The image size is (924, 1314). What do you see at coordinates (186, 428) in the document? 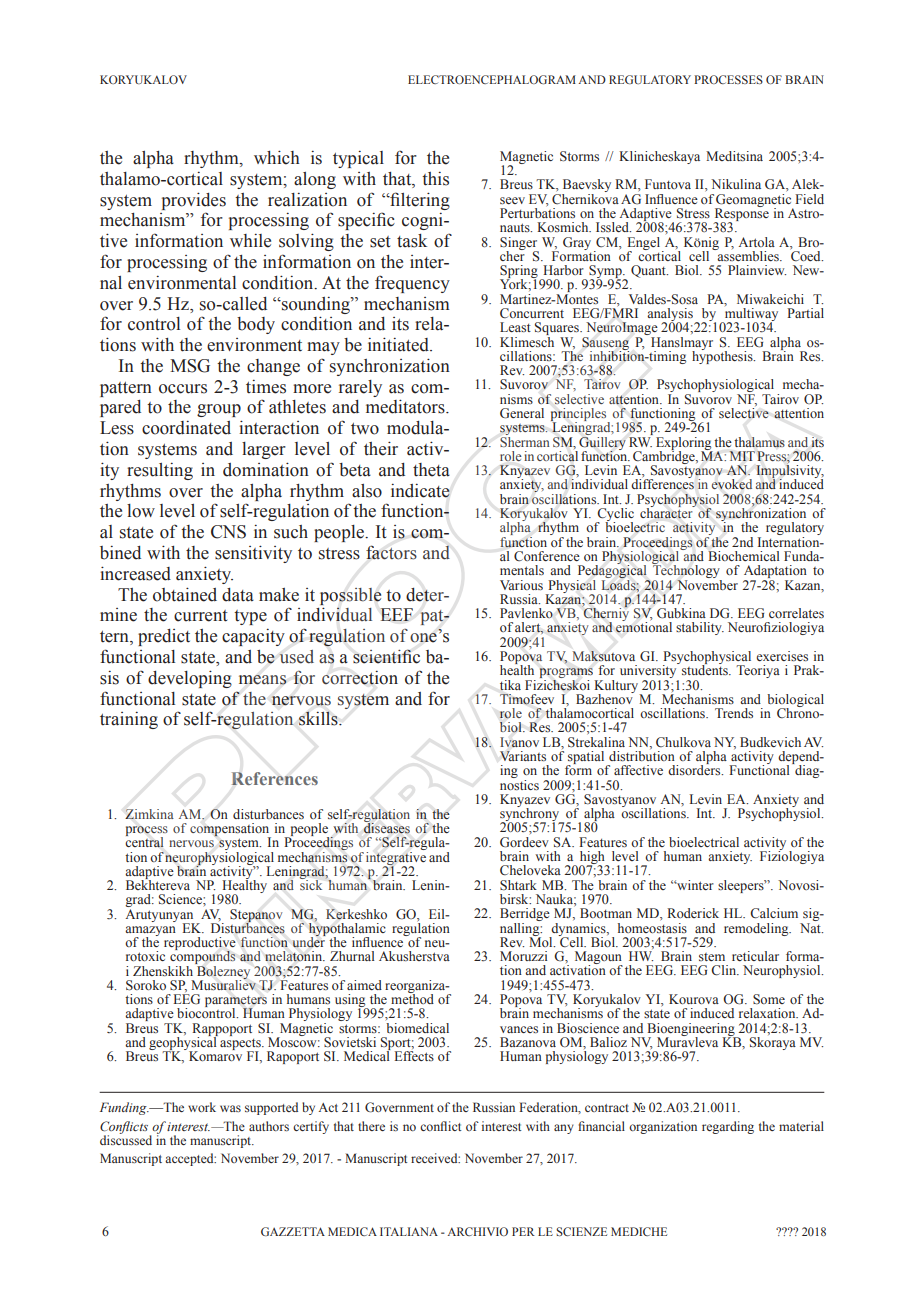
I see `coordinated` at bounding box center [186, 428].
